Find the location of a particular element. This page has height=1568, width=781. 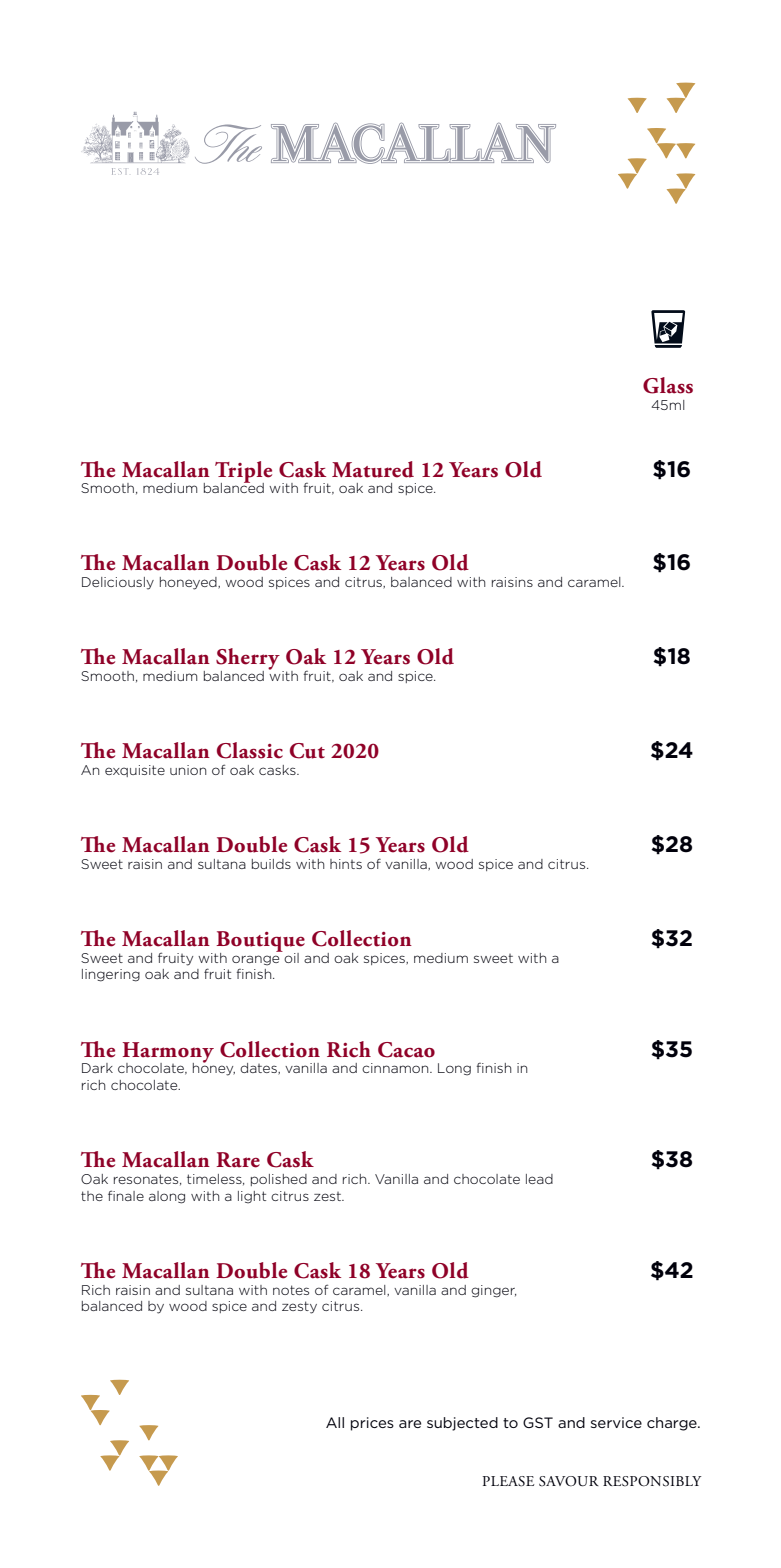

resonates is located at coordinates (147, 1179).
